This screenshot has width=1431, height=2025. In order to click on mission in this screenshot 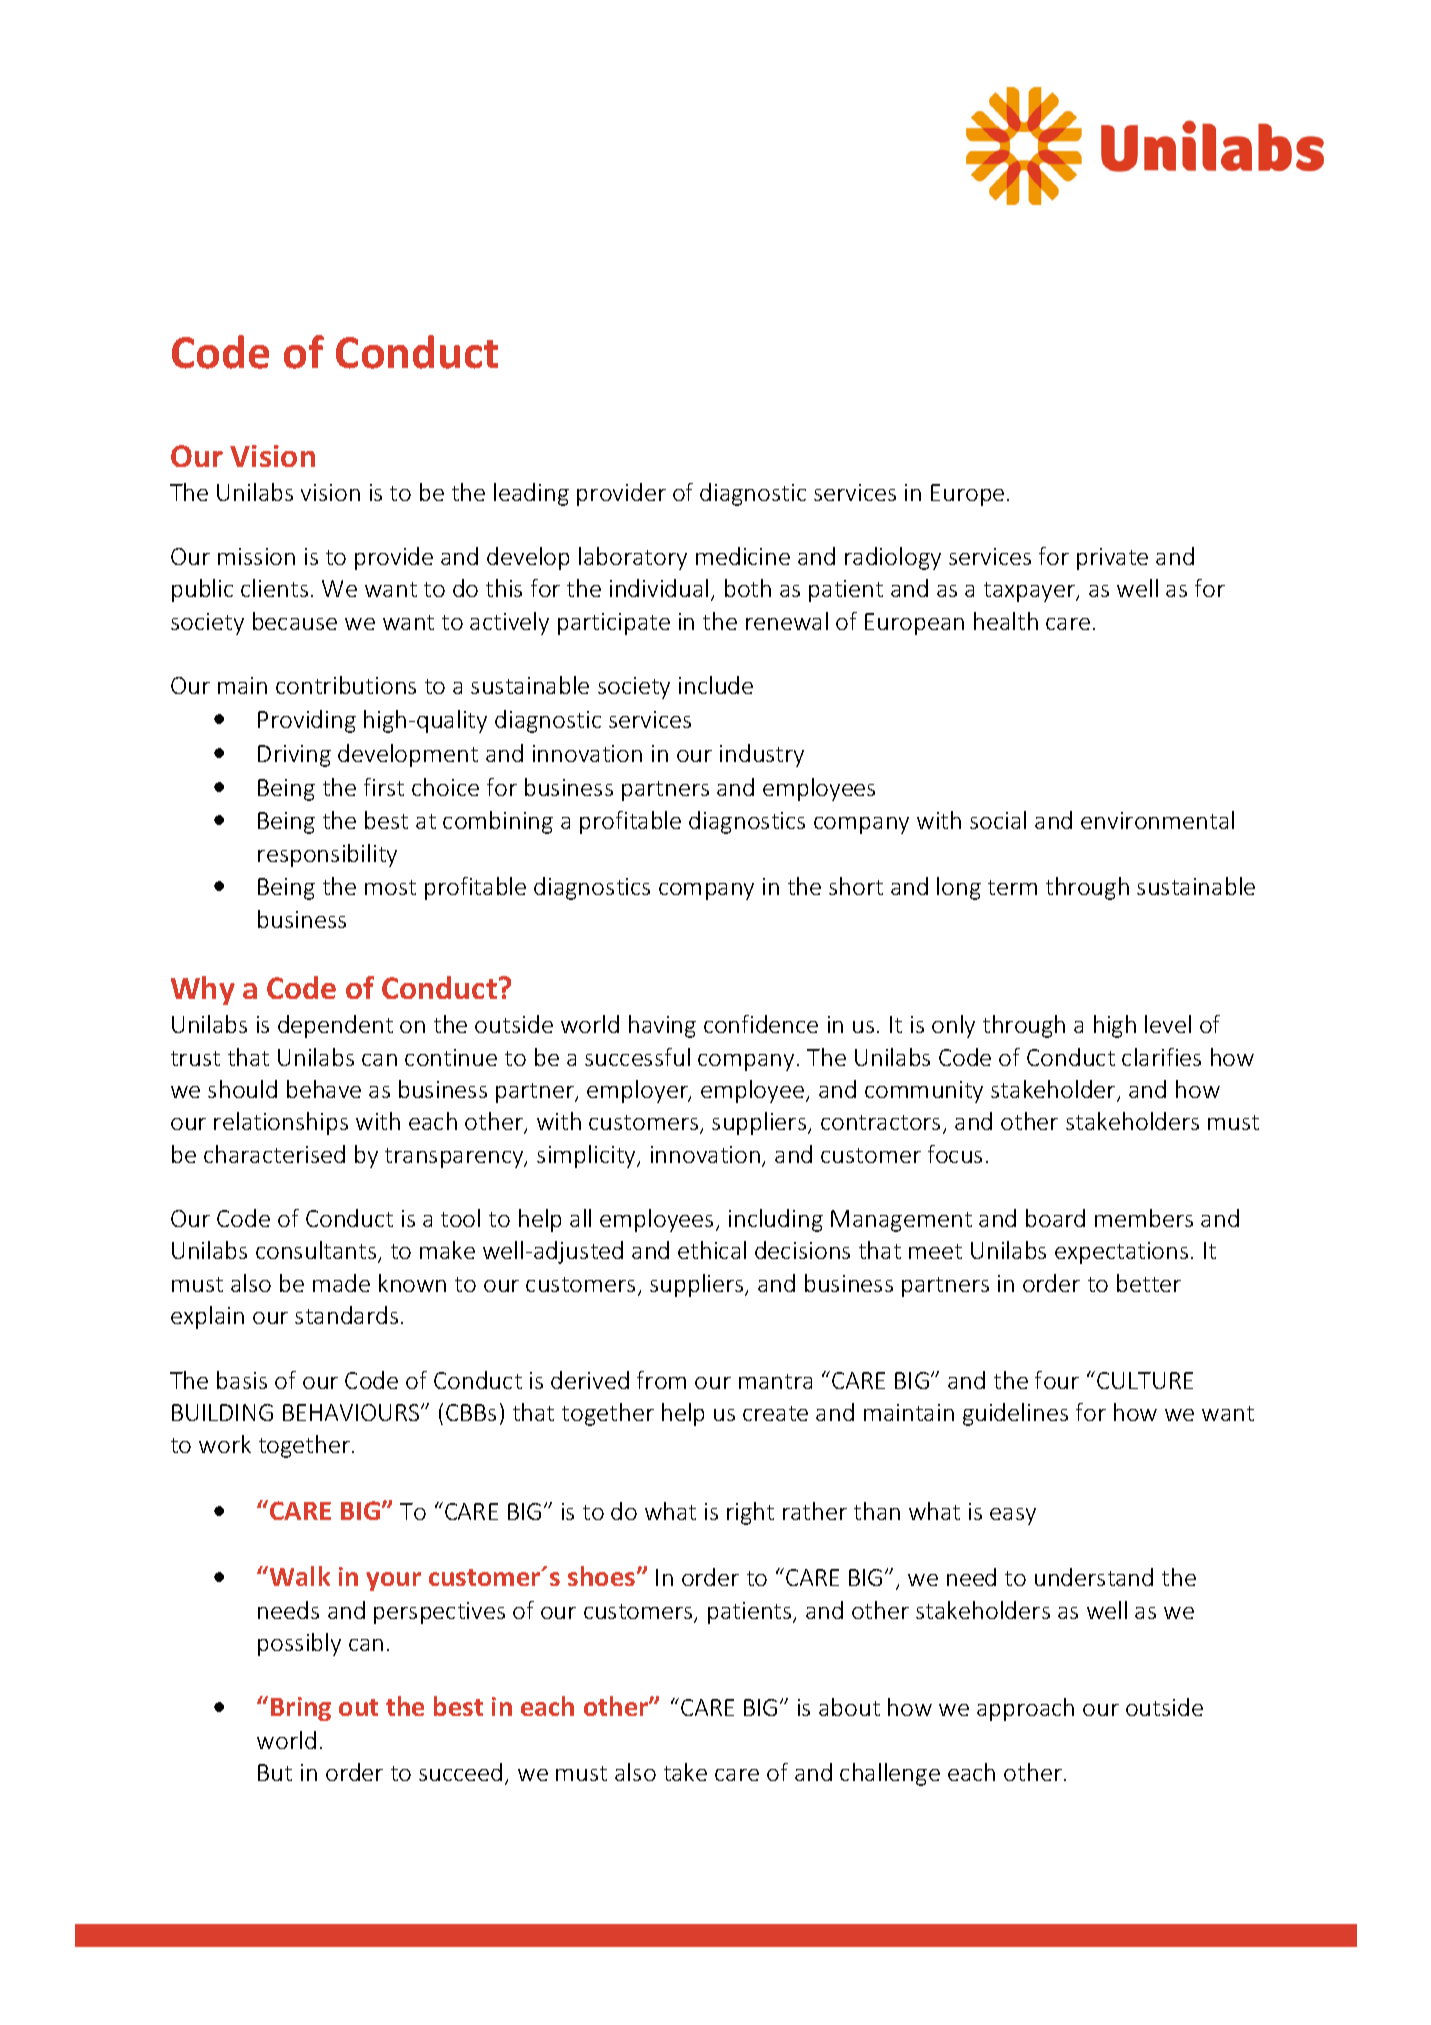, I will do `click(256, 556)`.
